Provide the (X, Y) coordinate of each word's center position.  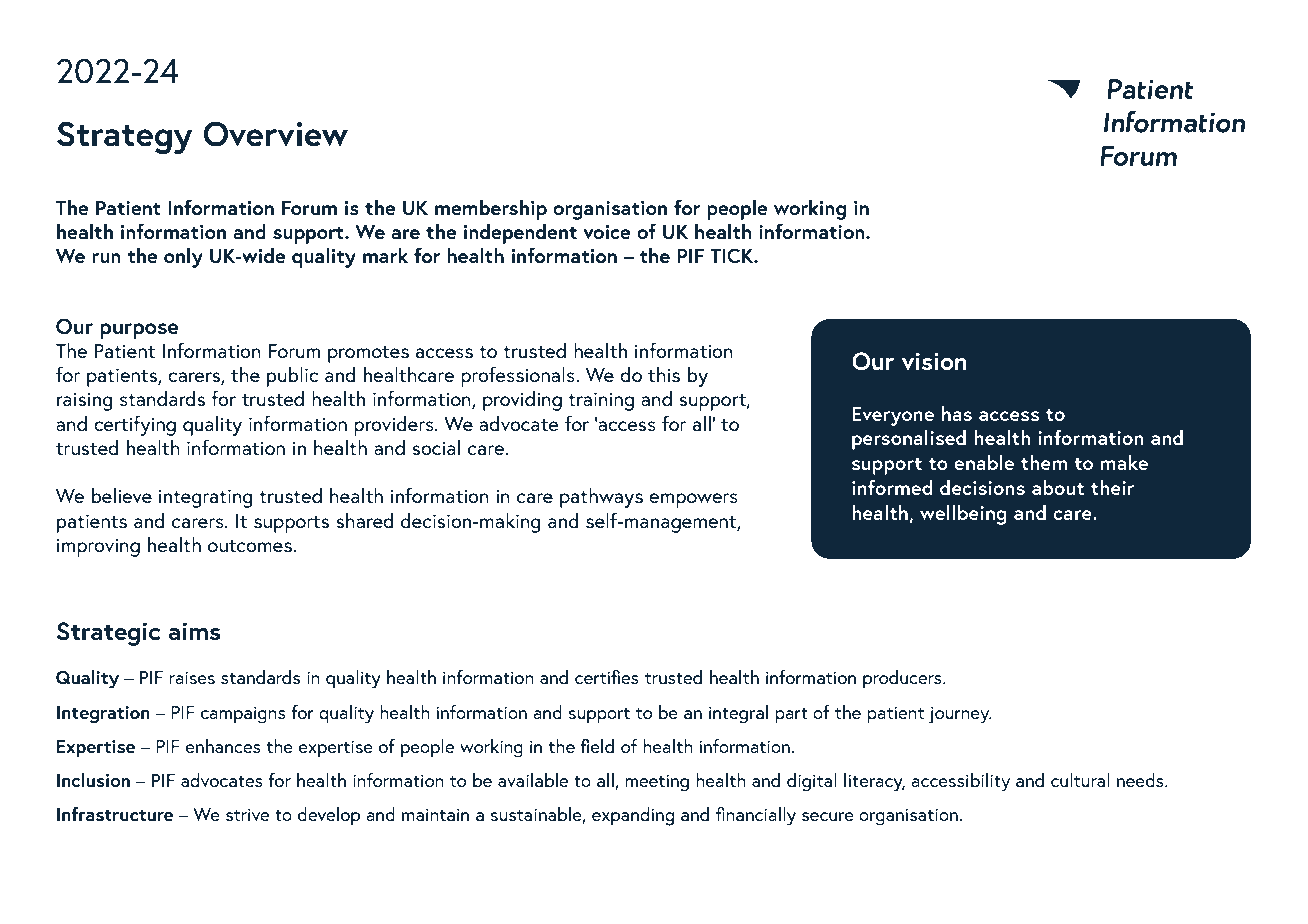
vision (934, 361)
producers (903, 679)
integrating (206, 498)
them (1044, 462)
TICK (733, 256)
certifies (607, 676)
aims (195, 631)
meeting (657, 783)
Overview (275, 134)
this (664, 374)
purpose (139, 331)
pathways (601, 497)
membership (491, 209)
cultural (1080, 780)
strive (247, 814)
